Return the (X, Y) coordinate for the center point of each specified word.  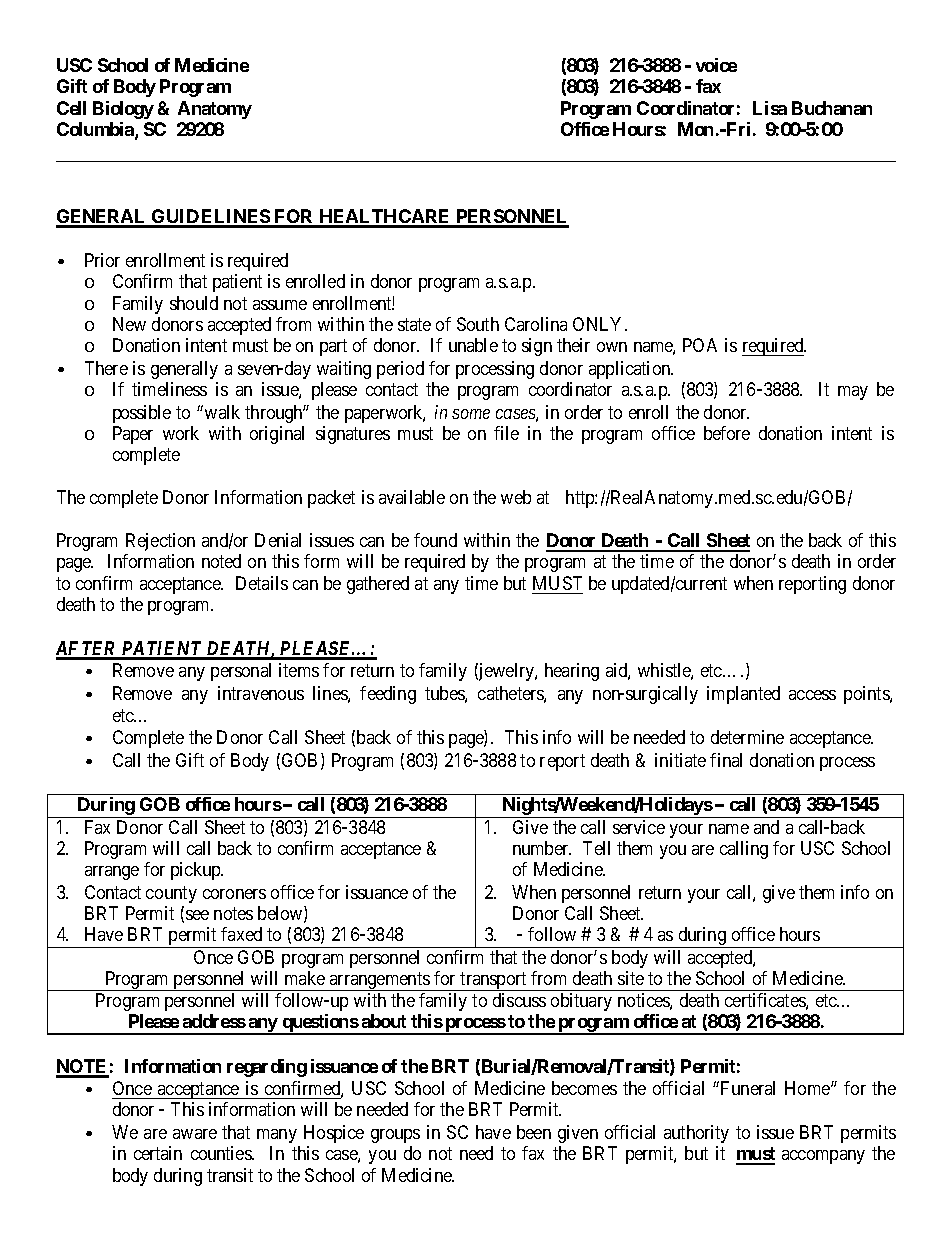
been (534, 1132)
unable (473, 345)
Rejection (160, 542)
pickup (197, 871)
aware (195, 1134)
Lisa (770, 108)
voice (716, 65)
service (639, 827)
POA (700, 345)
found (435, 540)
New (129, 324)
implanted (743, 695)
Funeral (748, 1088)
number (542, 848)
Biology (123, 110)
